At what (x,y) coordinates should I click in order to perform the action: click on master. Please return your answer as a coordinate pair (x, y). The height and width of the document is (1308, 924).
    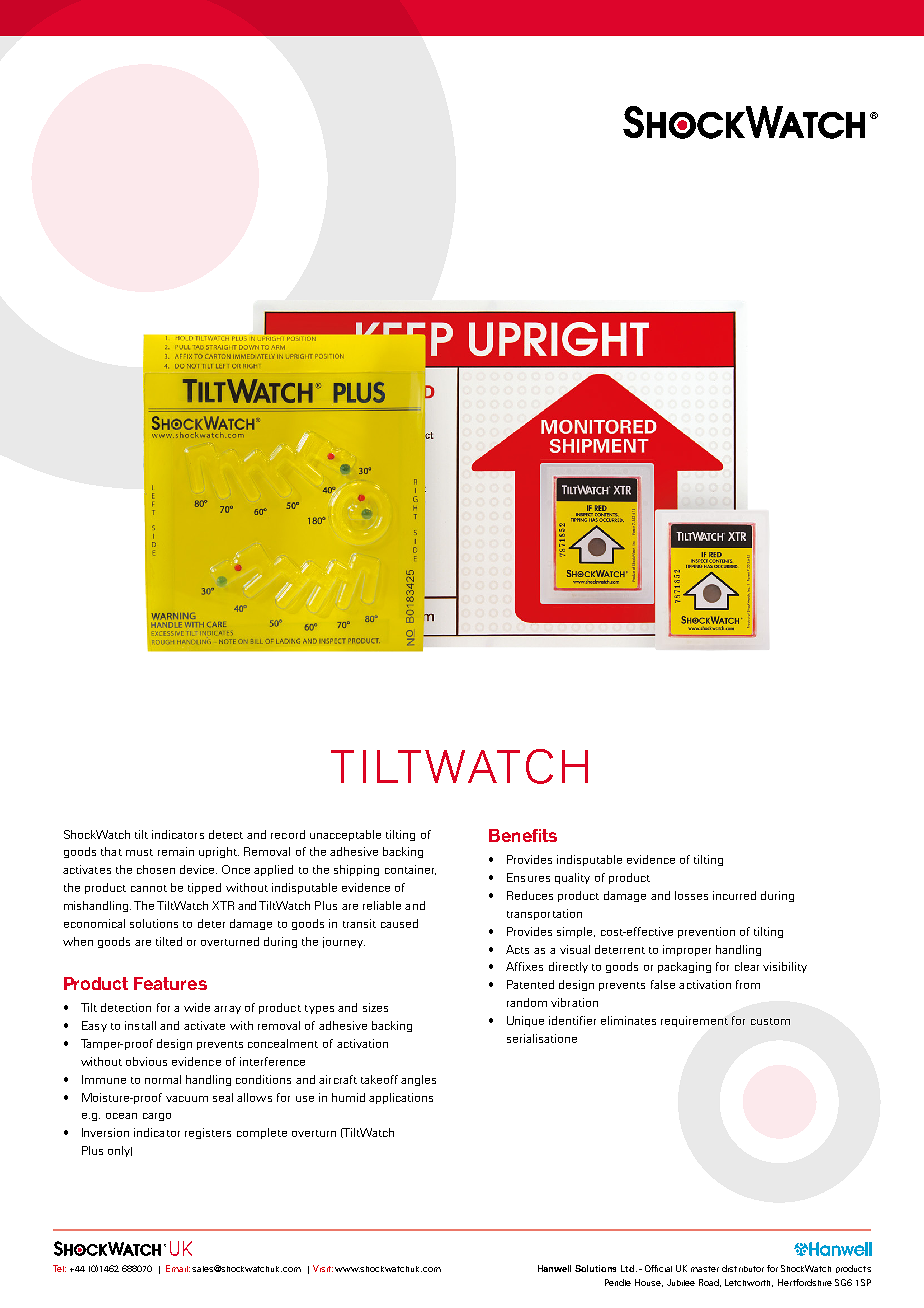
    Looking at the image, I should click on (705, 1269).
